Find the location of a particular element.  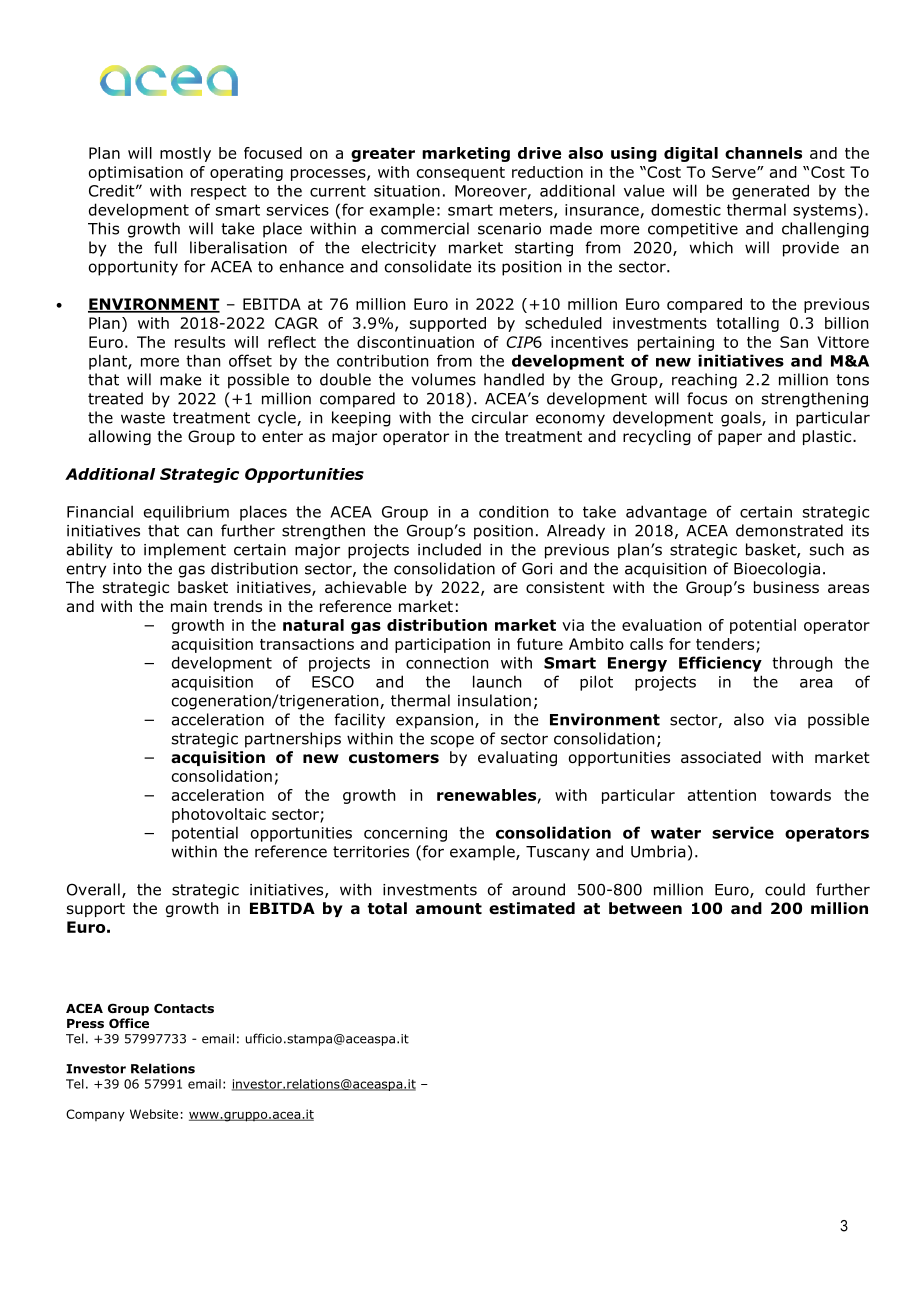

generated is located at coordinates (770, 192).
